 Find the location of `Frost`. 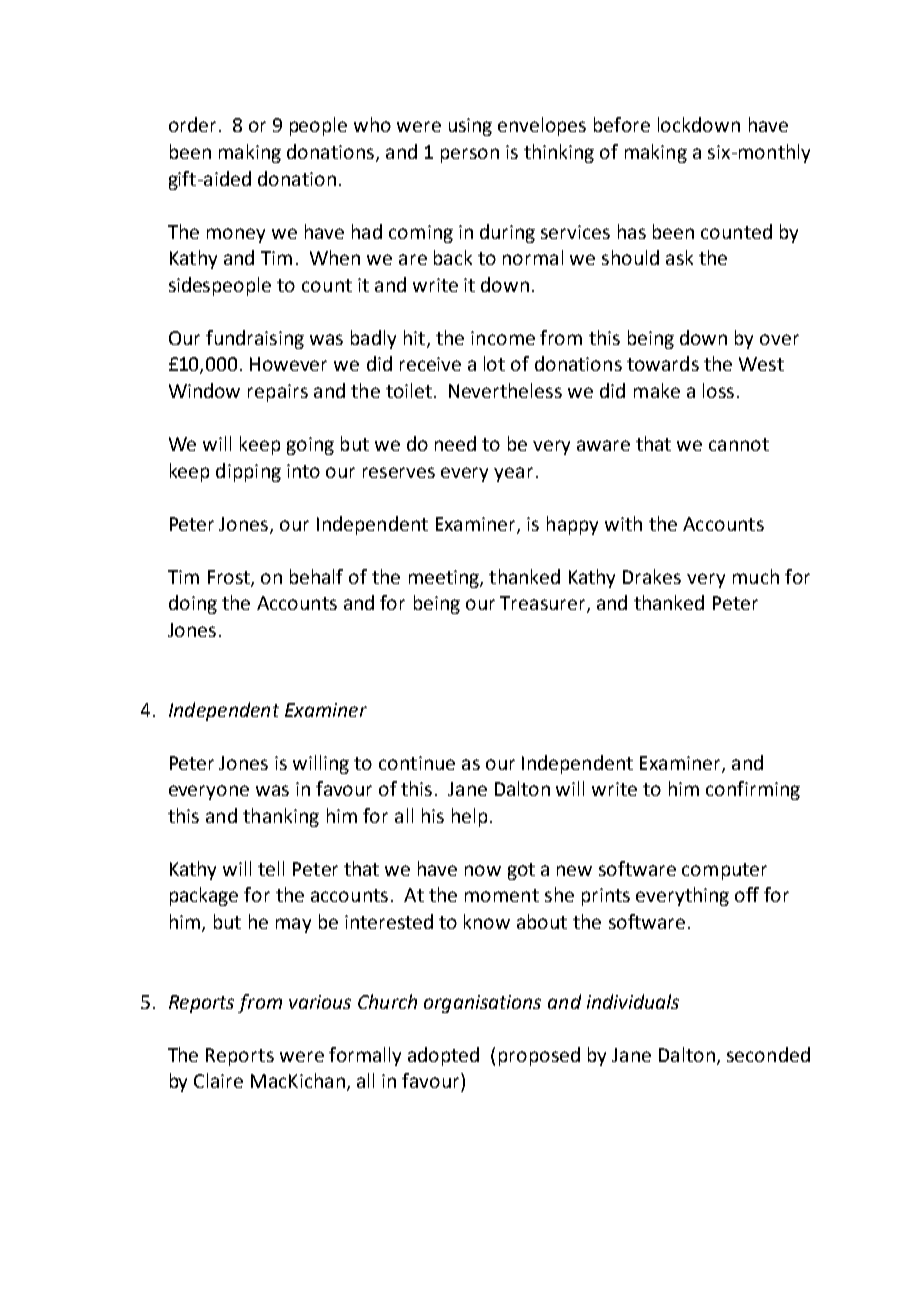

Frost is located at coordinates (230, 578).
